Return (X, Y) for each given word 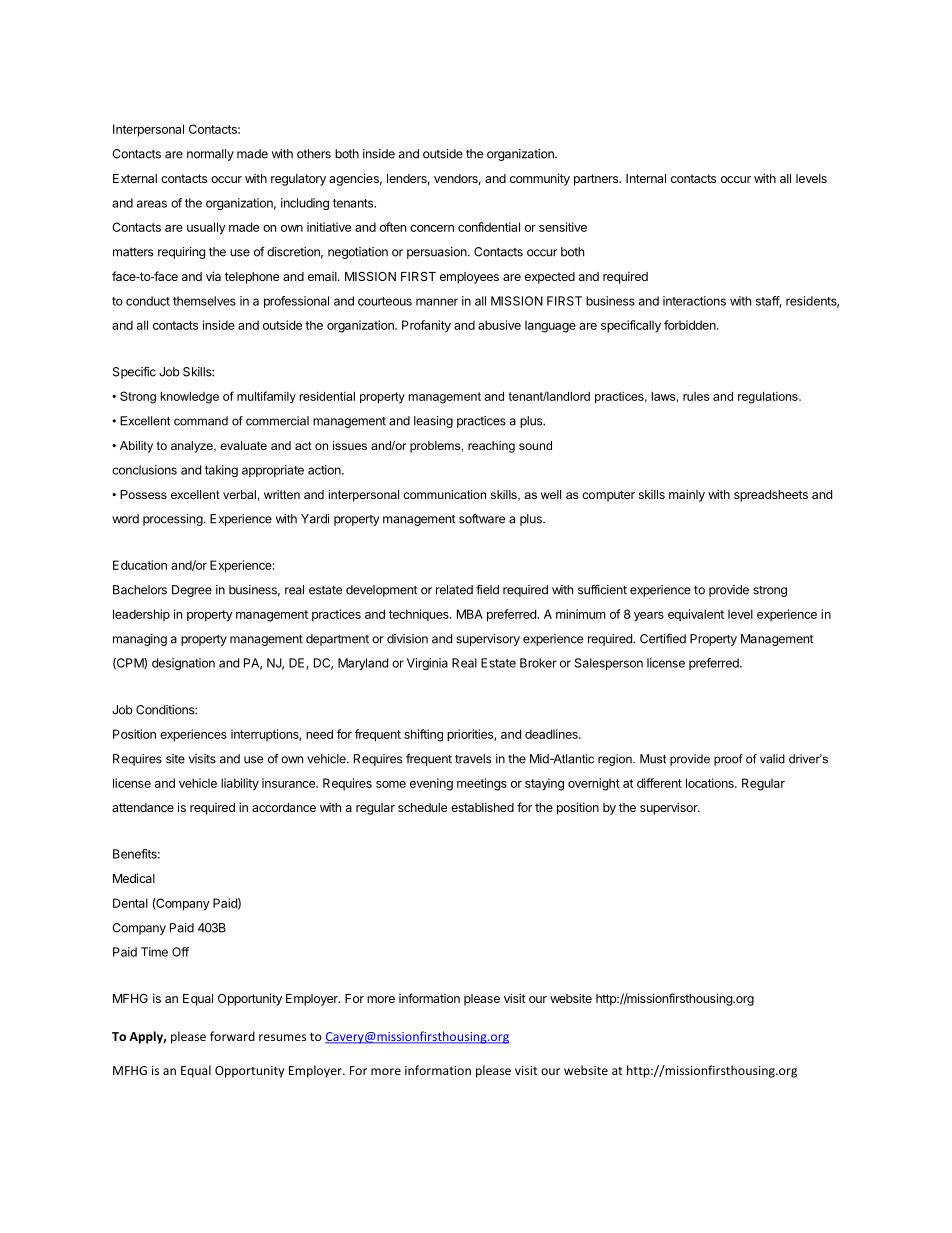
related (454, 590)
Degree (192, 591)
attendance (143, 807)
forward (232, 1036)
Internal (646, 178)
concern (432, 228)
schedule (422, 807)
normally (210, 155)
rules (696, 396)
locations (711, 783)
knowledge (190, 398)
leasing (433, 422)
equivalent (696, 615)
